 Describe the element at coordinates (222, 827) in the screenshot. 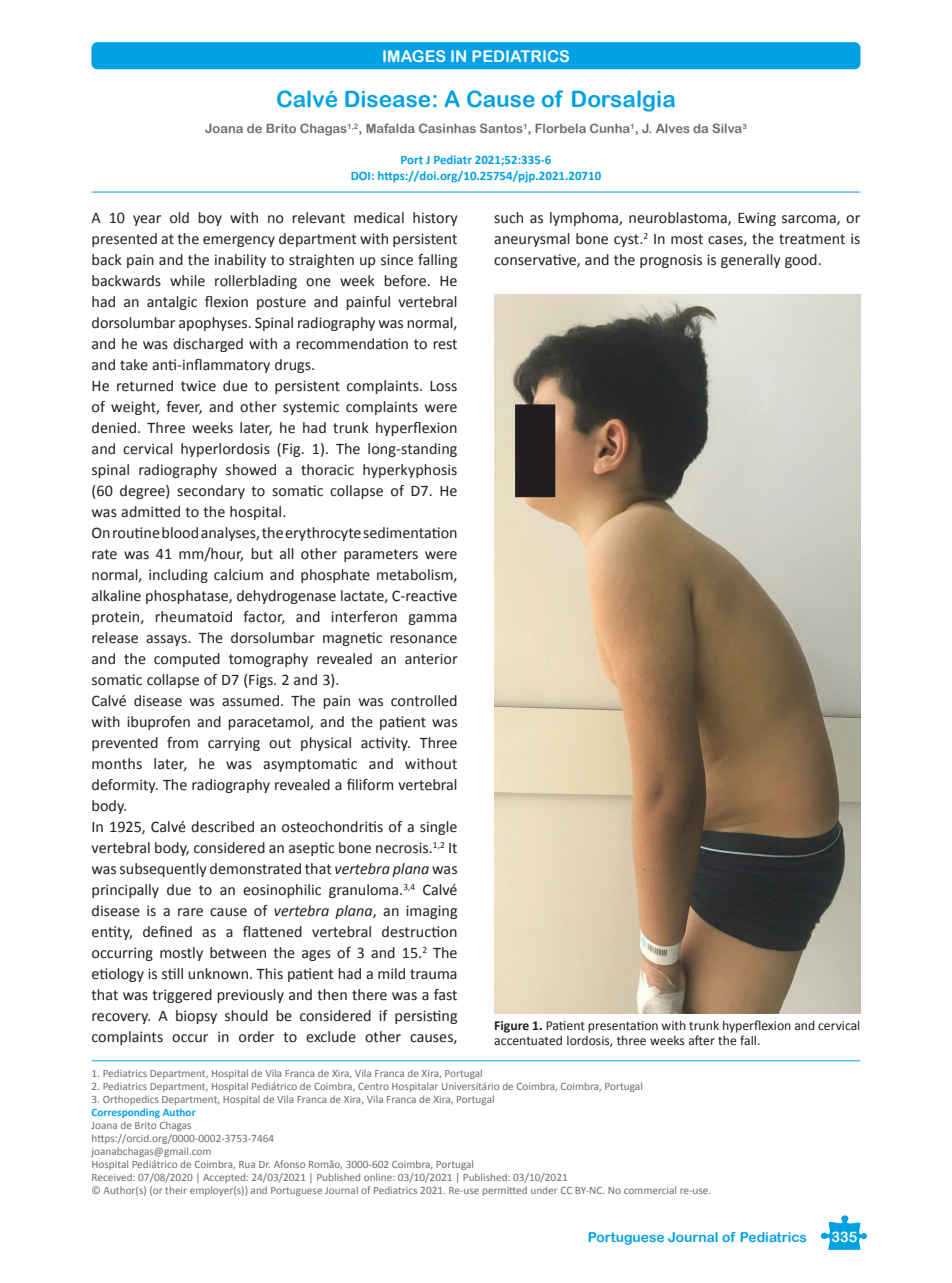

I see `described` at that location.
